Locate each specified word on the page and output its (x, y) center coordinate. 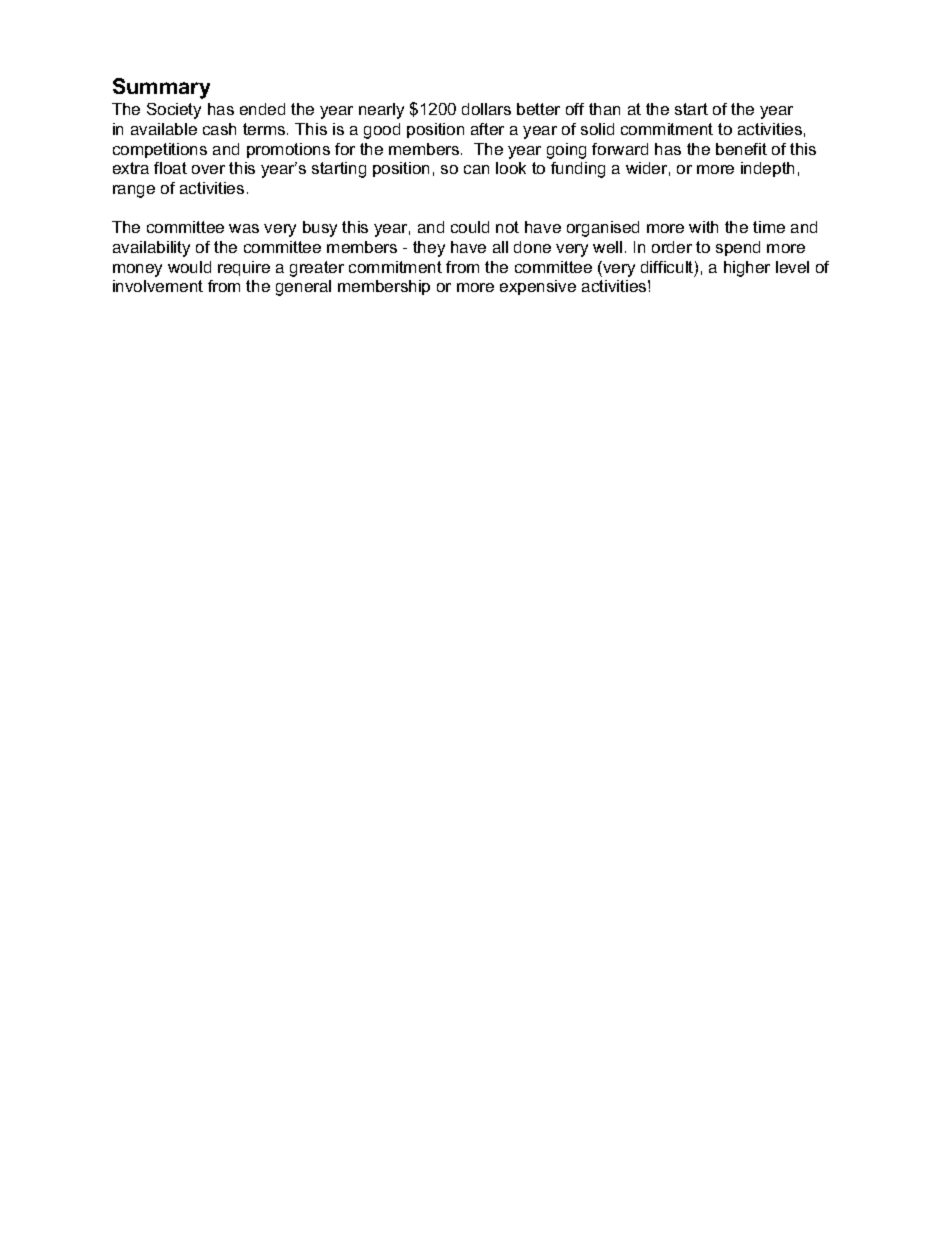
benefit (741, 149)
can (476, 169)
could (470, 227)
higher (747, 269)
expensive (538, 287)
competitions (160, 150)
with (703, 227)
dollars (486, 109)
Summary (161, 88)
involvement (158, 286)
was (244, 228)
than (604, 109)
